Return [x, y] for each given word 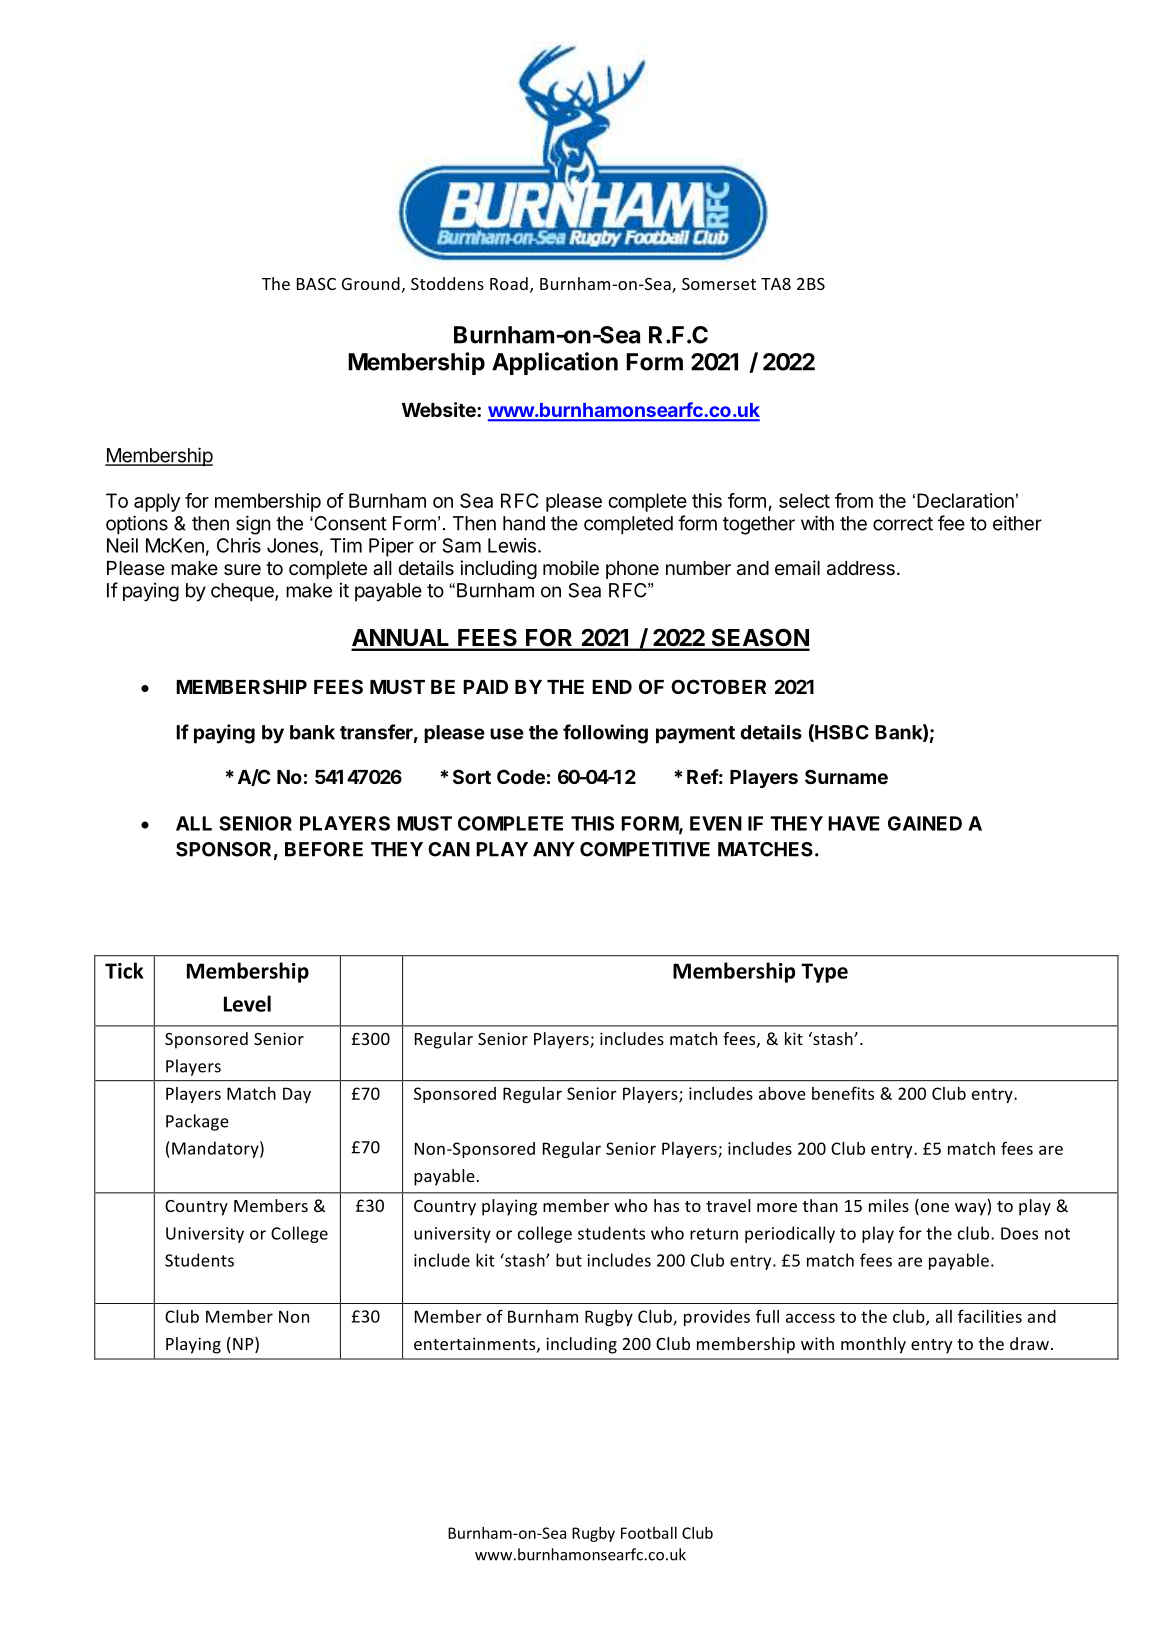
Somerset [719, 284]
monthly [873, 1345]
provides [717, 1318]
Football [649, 1533]
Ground [371, 283]
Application [555, 363]
